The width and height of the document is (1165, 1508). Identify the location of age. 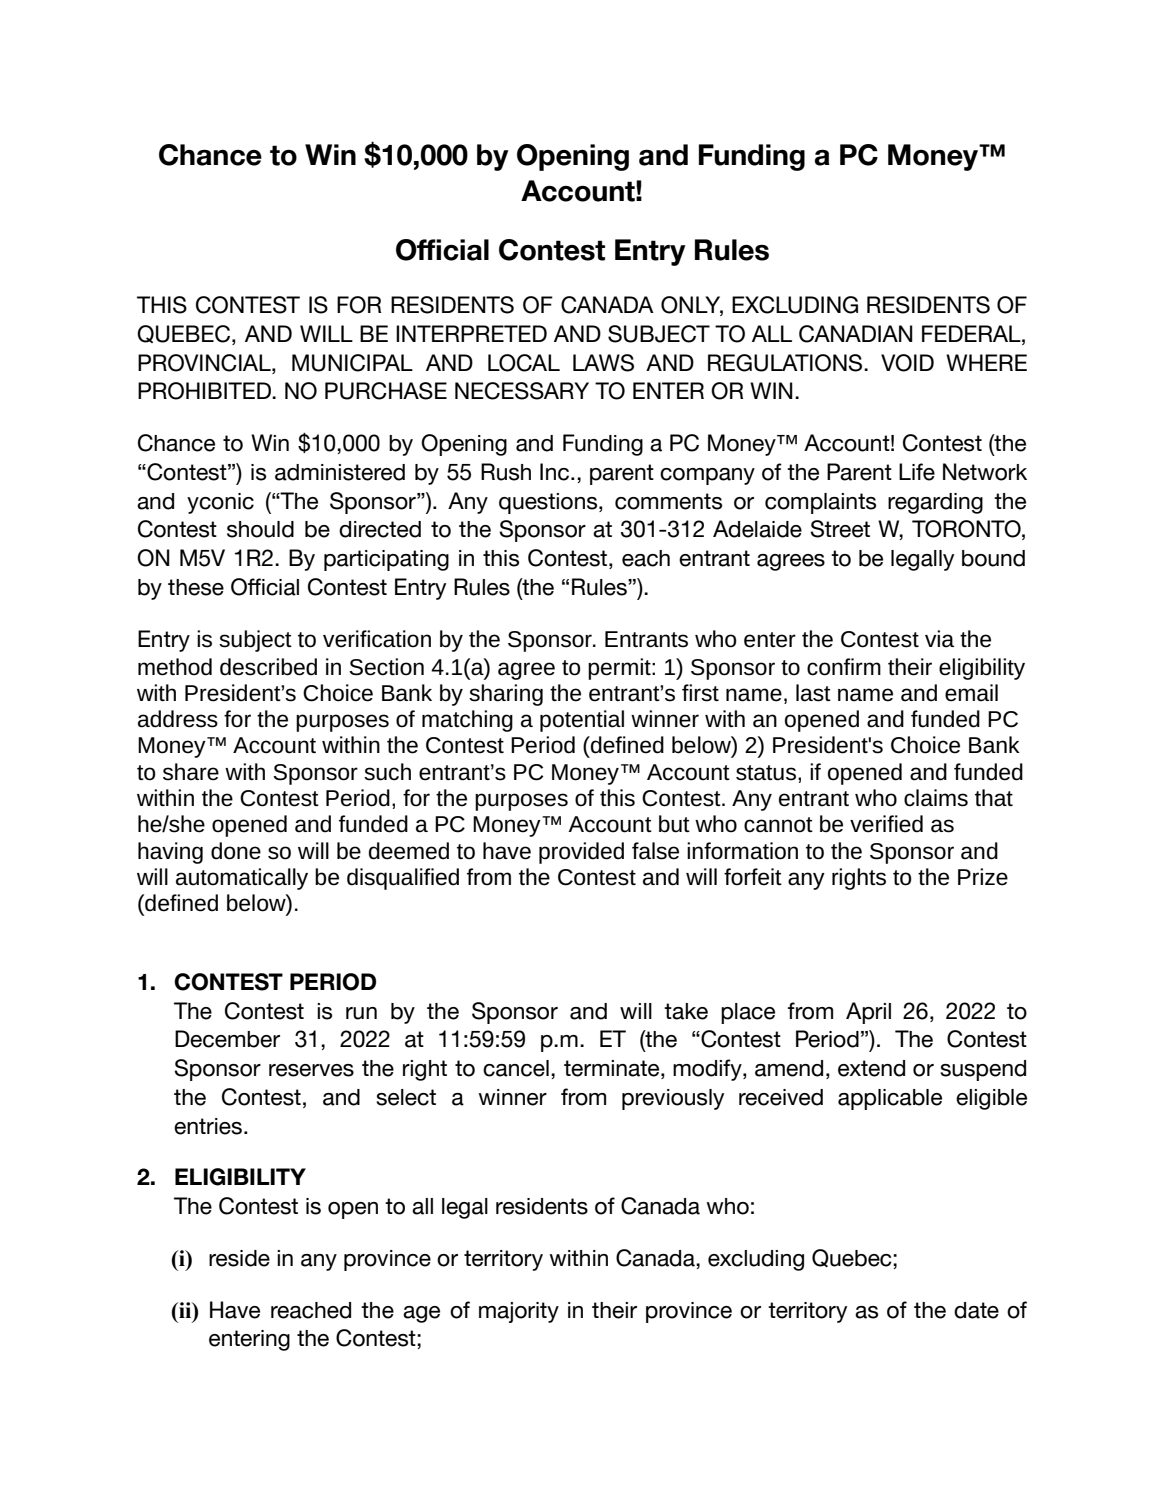
(421, 1314).
